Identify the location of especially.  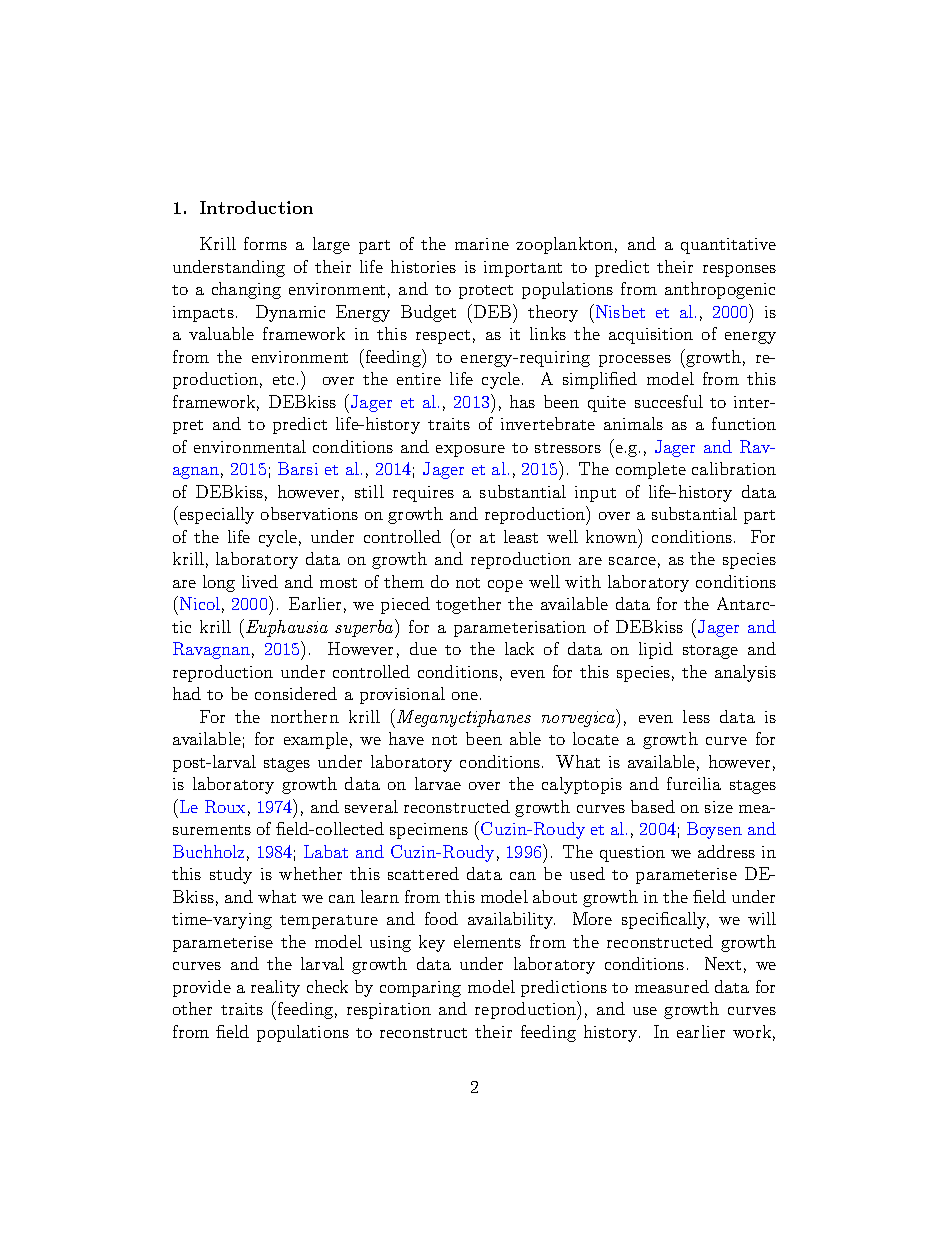
(217, 515).
